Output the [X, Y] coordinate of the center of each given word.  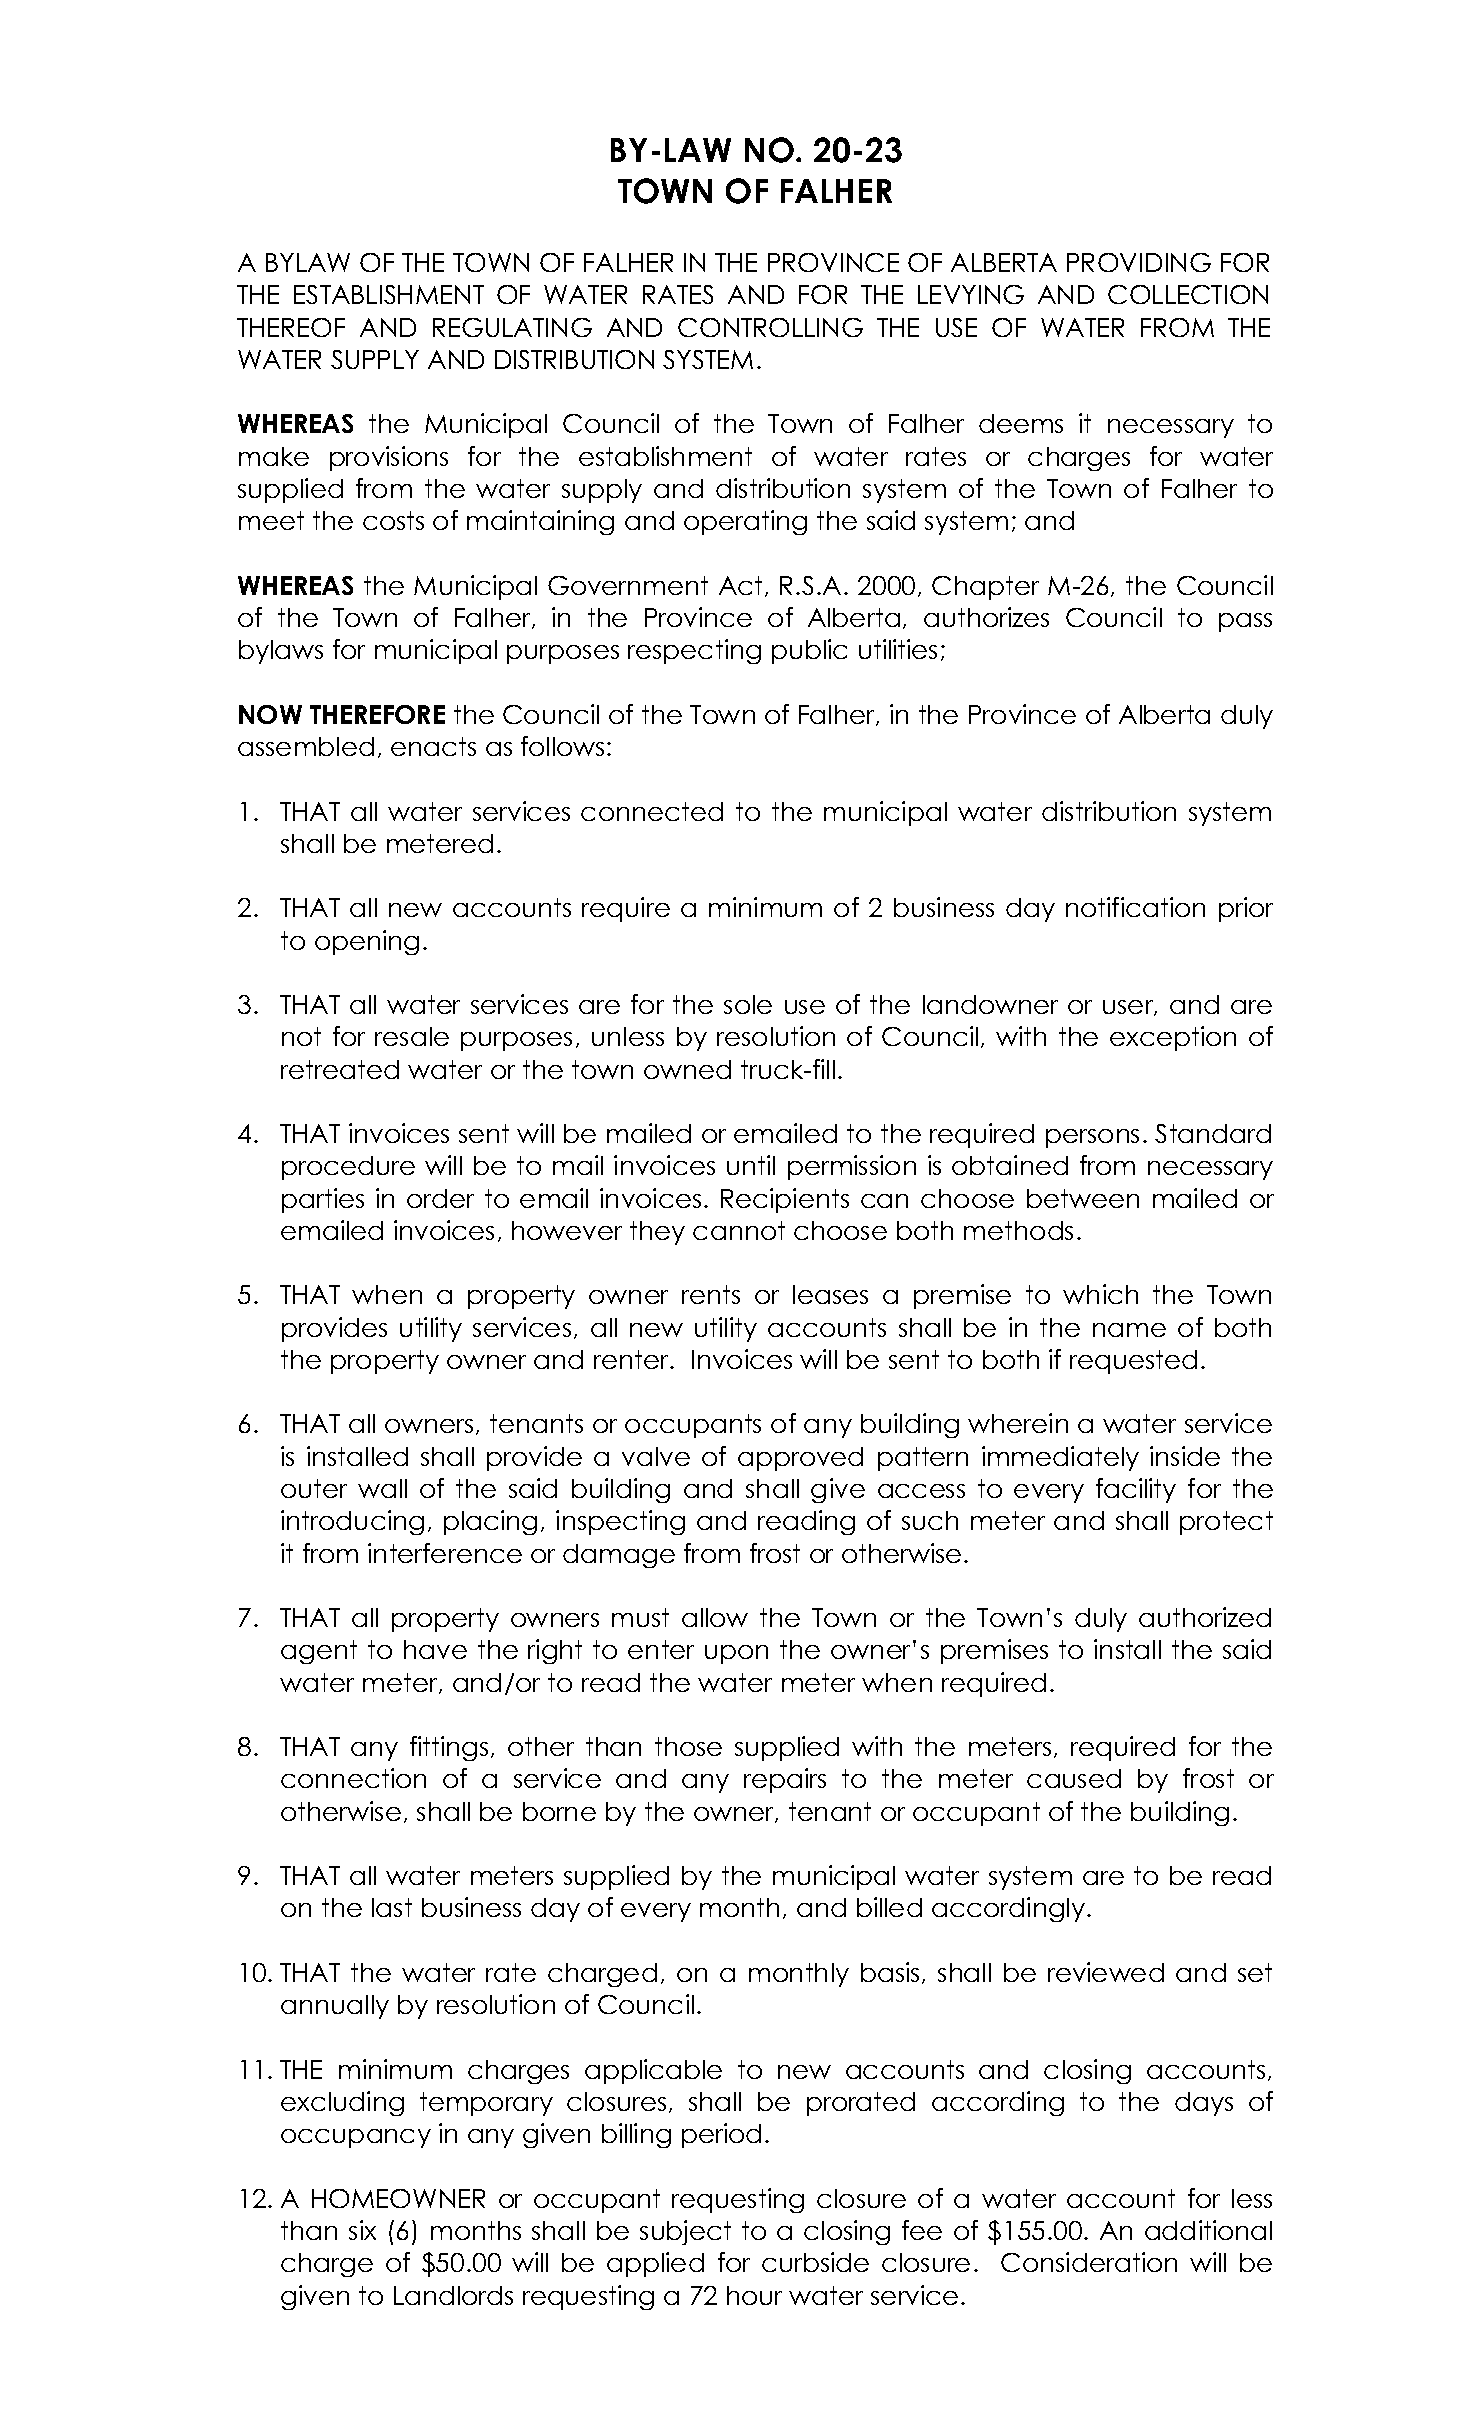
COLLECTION [1188, 294]
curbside [815, 2262]
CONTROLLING [770, 327]
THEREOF [291, 327]
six [362, 2230]
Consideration [1089, 2262]
